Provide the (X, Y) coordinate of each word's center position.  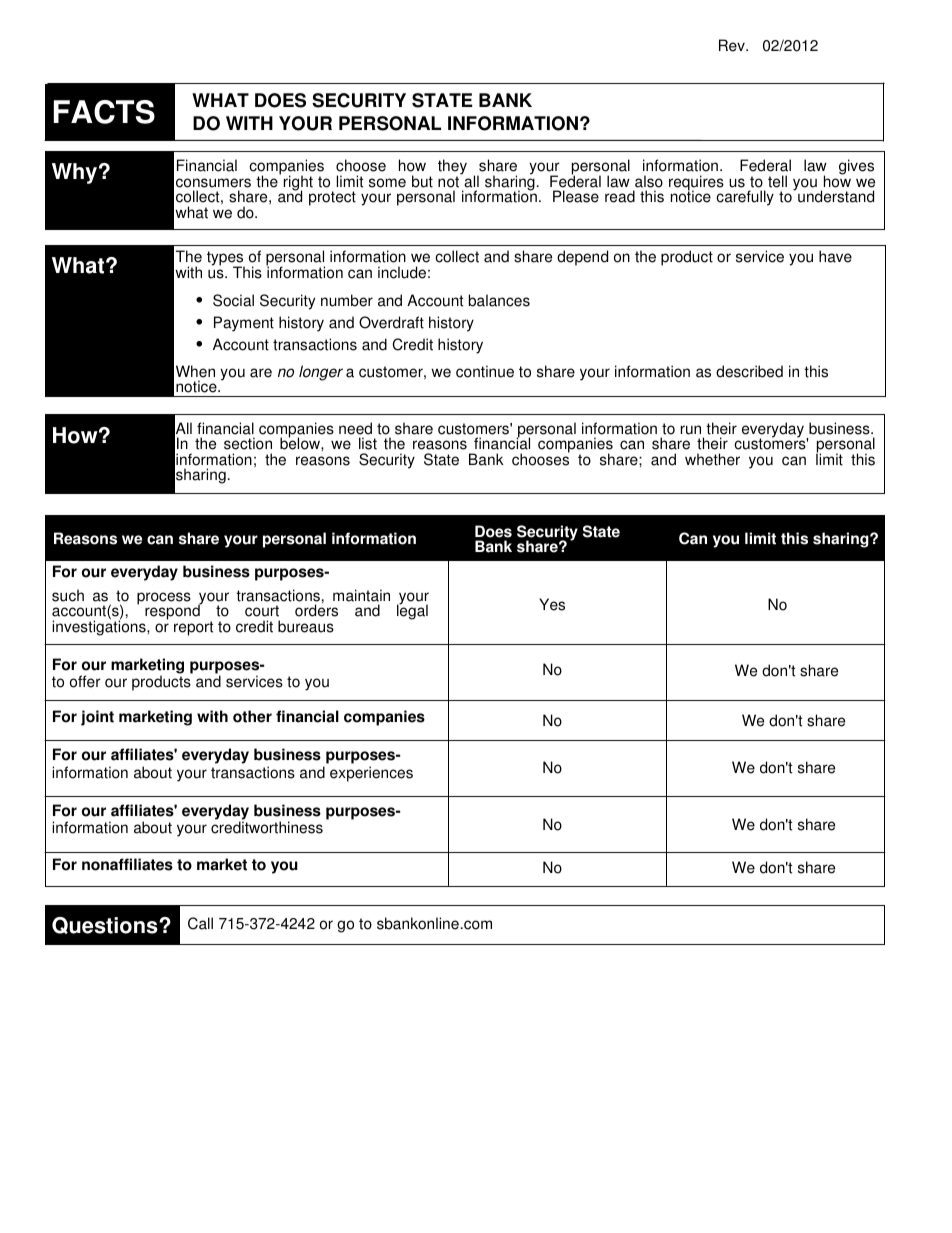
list (368, 443)
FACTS (104, 112)
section (248, 443)
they (452, 168)
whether (712, 459)
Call (200, 923)
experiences (371, 774)
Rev (733, 45)
